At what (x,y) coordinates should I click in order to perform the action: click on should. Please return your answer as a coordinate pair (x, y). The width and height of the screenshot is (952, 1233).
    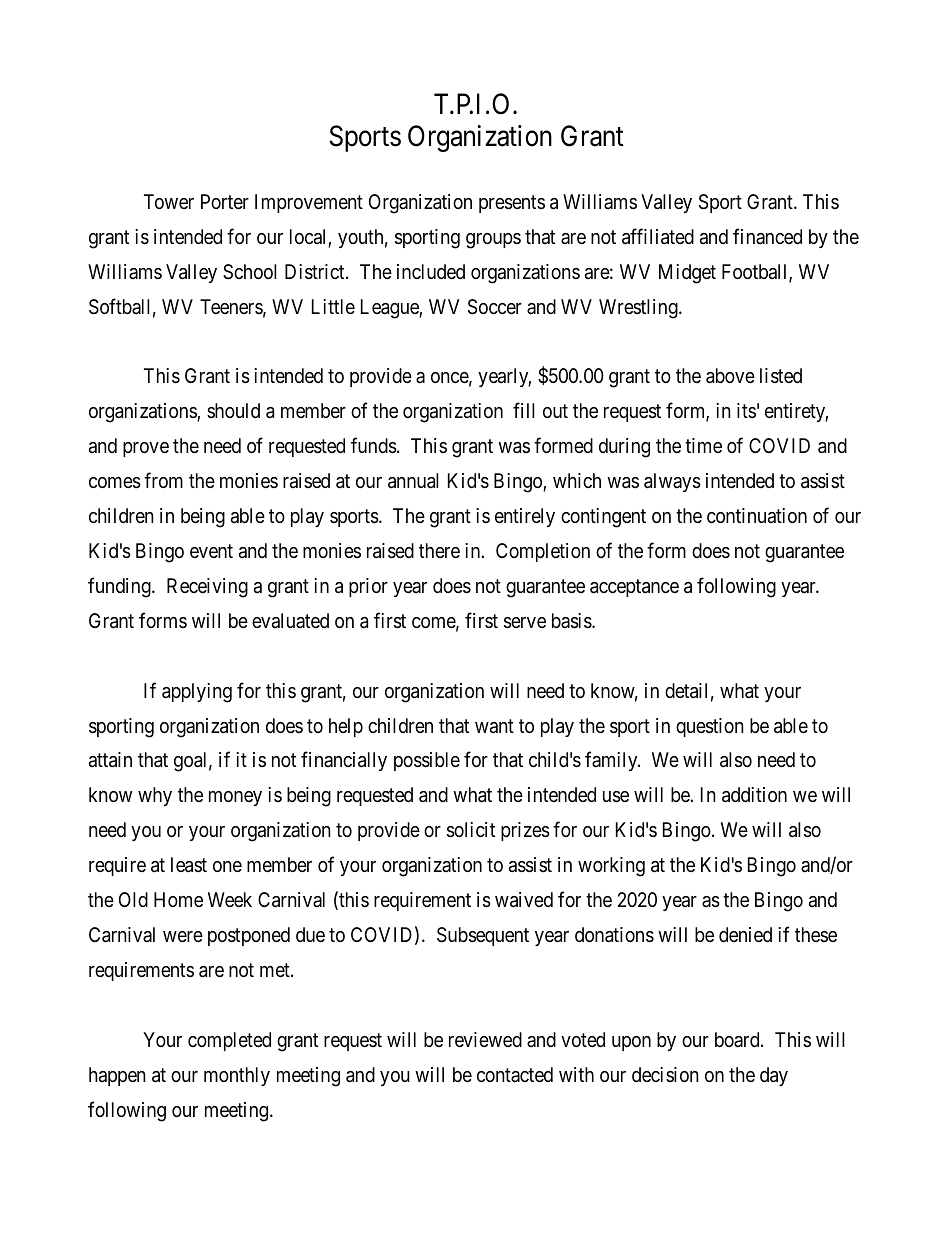
    Looking at the image, I should click on (233, 410).
